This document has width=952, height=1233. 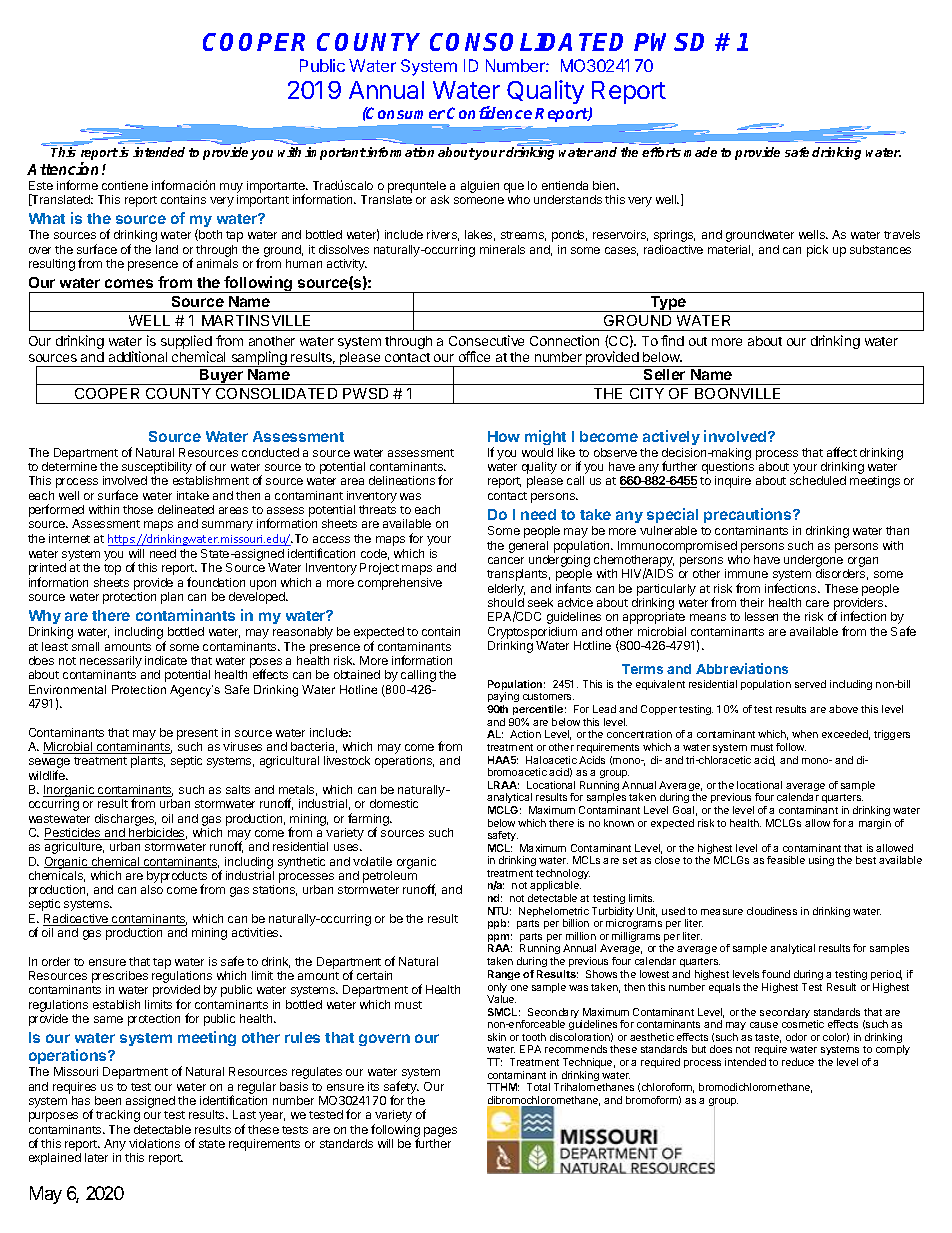 What do you see at coordinates (152, 889) in the document?
I see `also` at bounding box center [152, 889].
